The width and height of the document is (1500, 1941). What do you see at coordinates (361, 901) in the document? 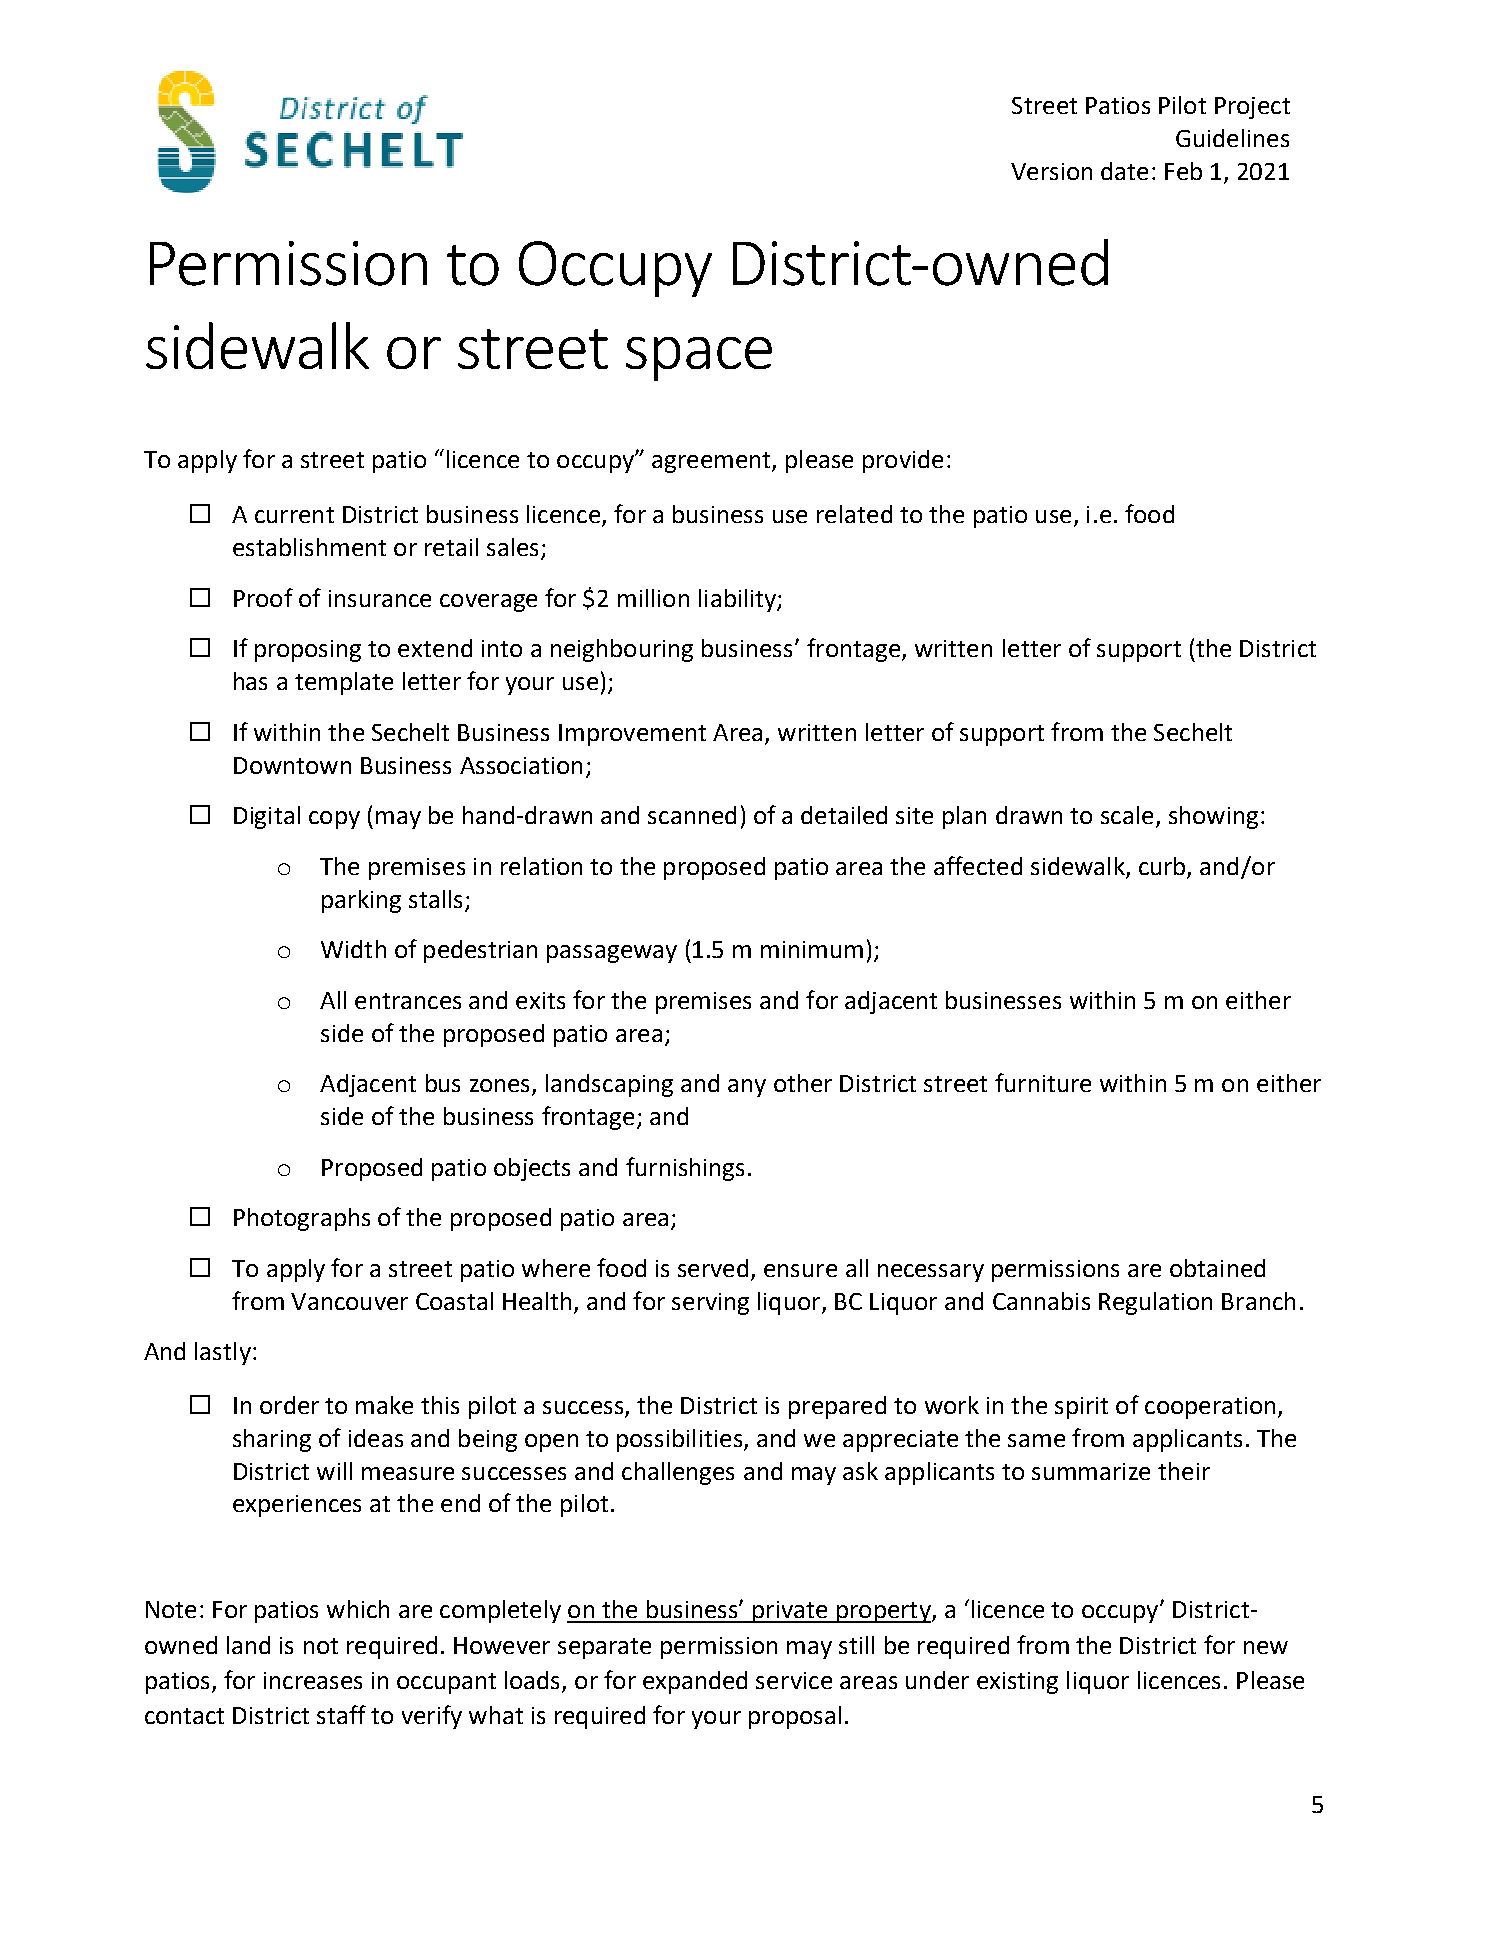
I see `parking` at bounding box center [361, 901].
